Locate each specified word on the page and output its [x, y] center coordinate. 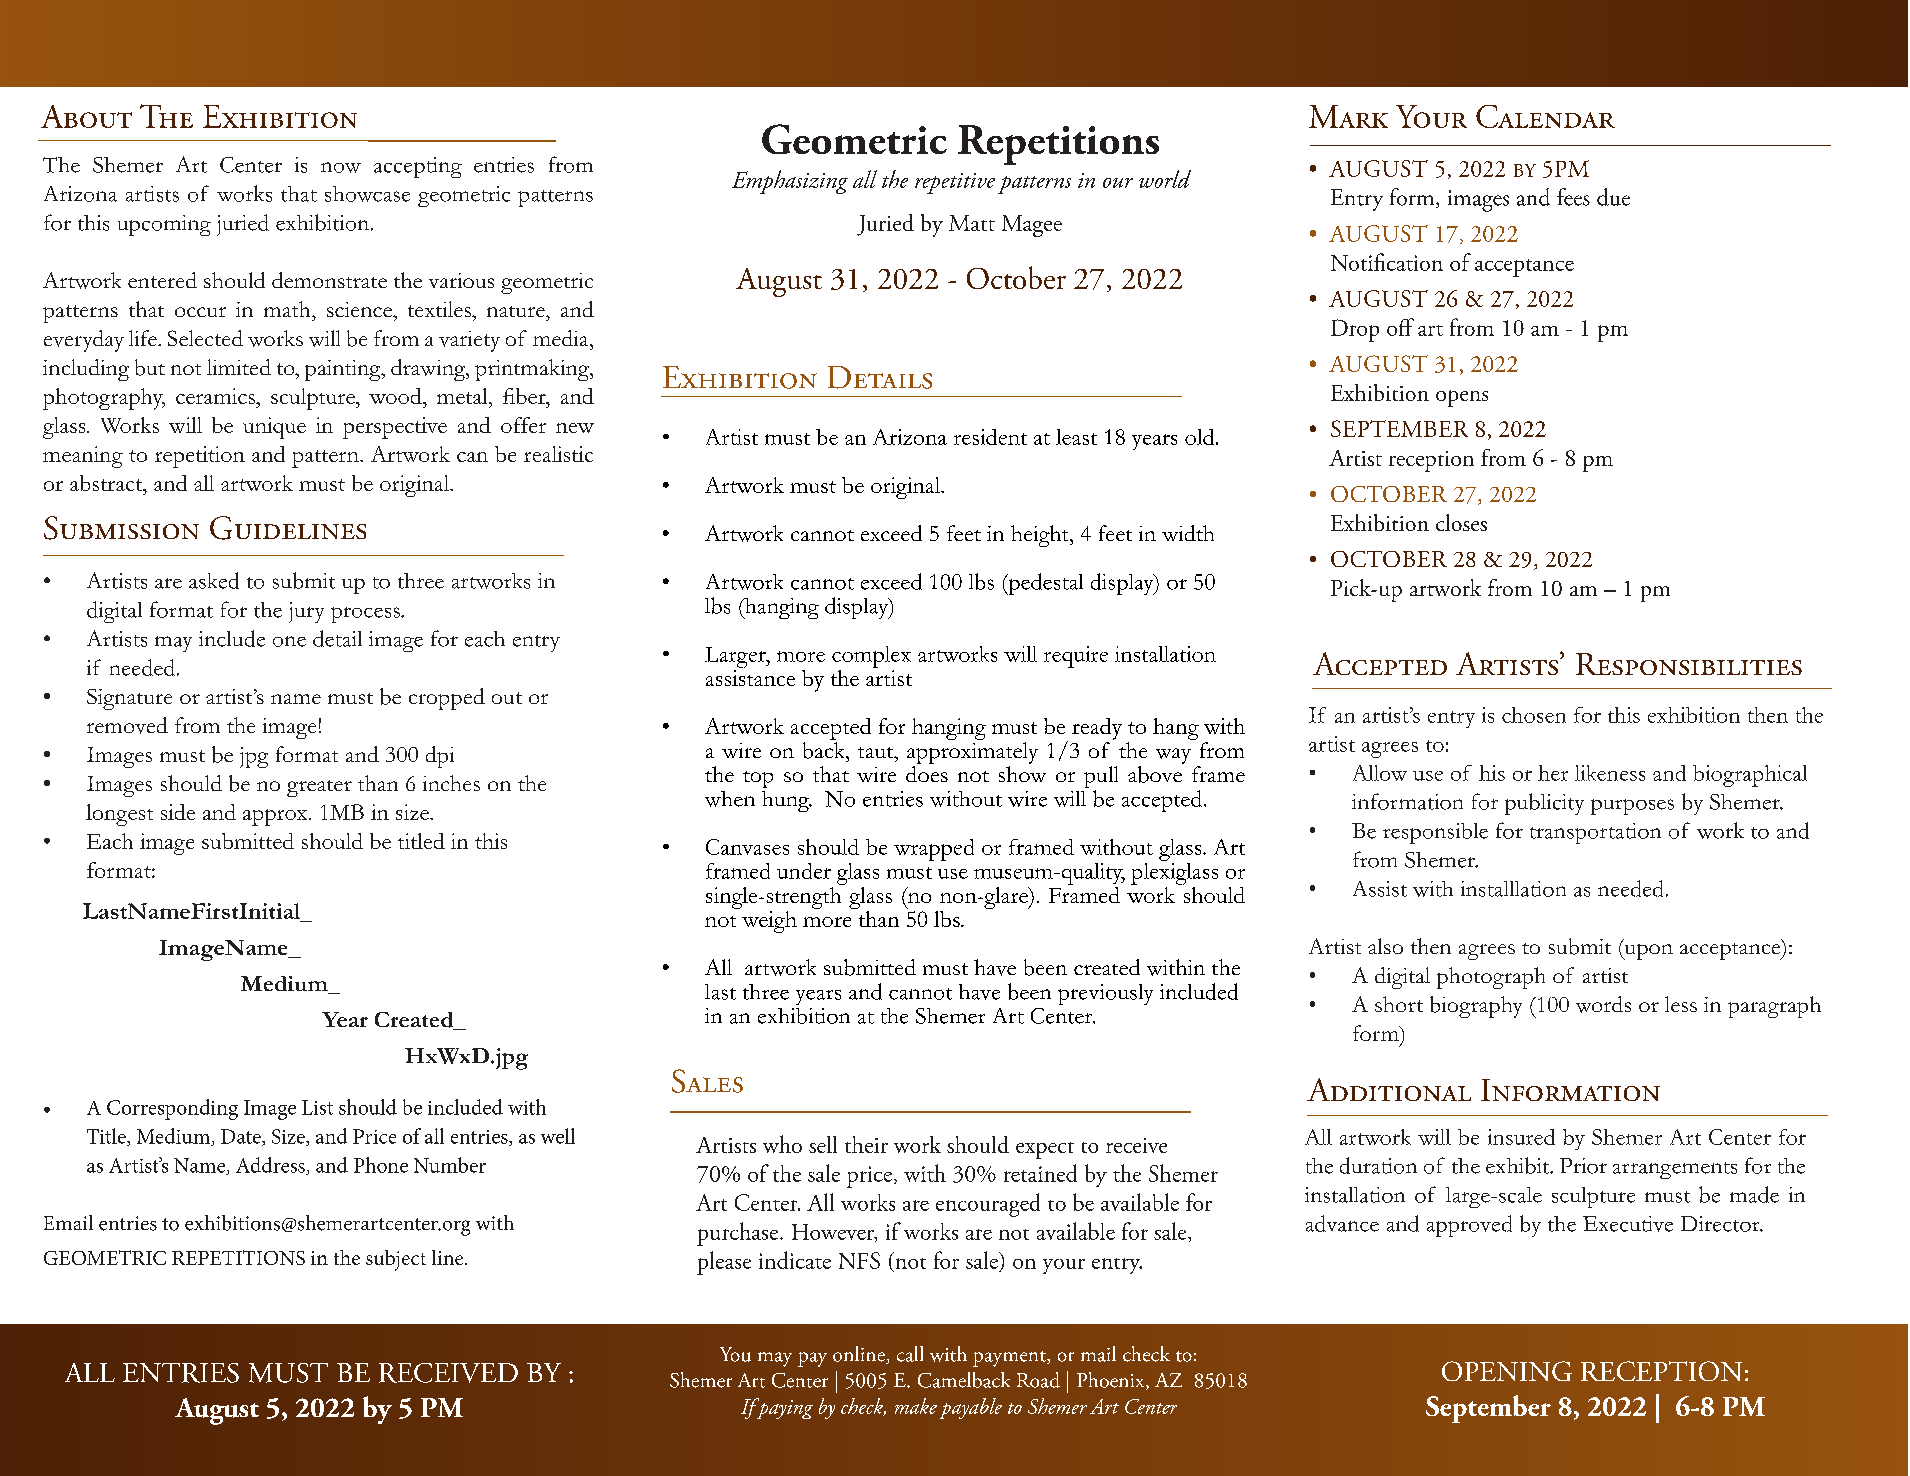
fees [1573, 197]
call [910, 1354]
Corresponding [172, 1109]
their [866, 1144]
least [1076, 437]
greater [319, 788]
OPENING [1507, 1371]
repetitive [955, 183]
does [927, 774]
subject [396, 1260]
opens [1462, 398]
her [1553, 773]
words [1603, 1004]
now [341, 167]
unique [274, 428]
